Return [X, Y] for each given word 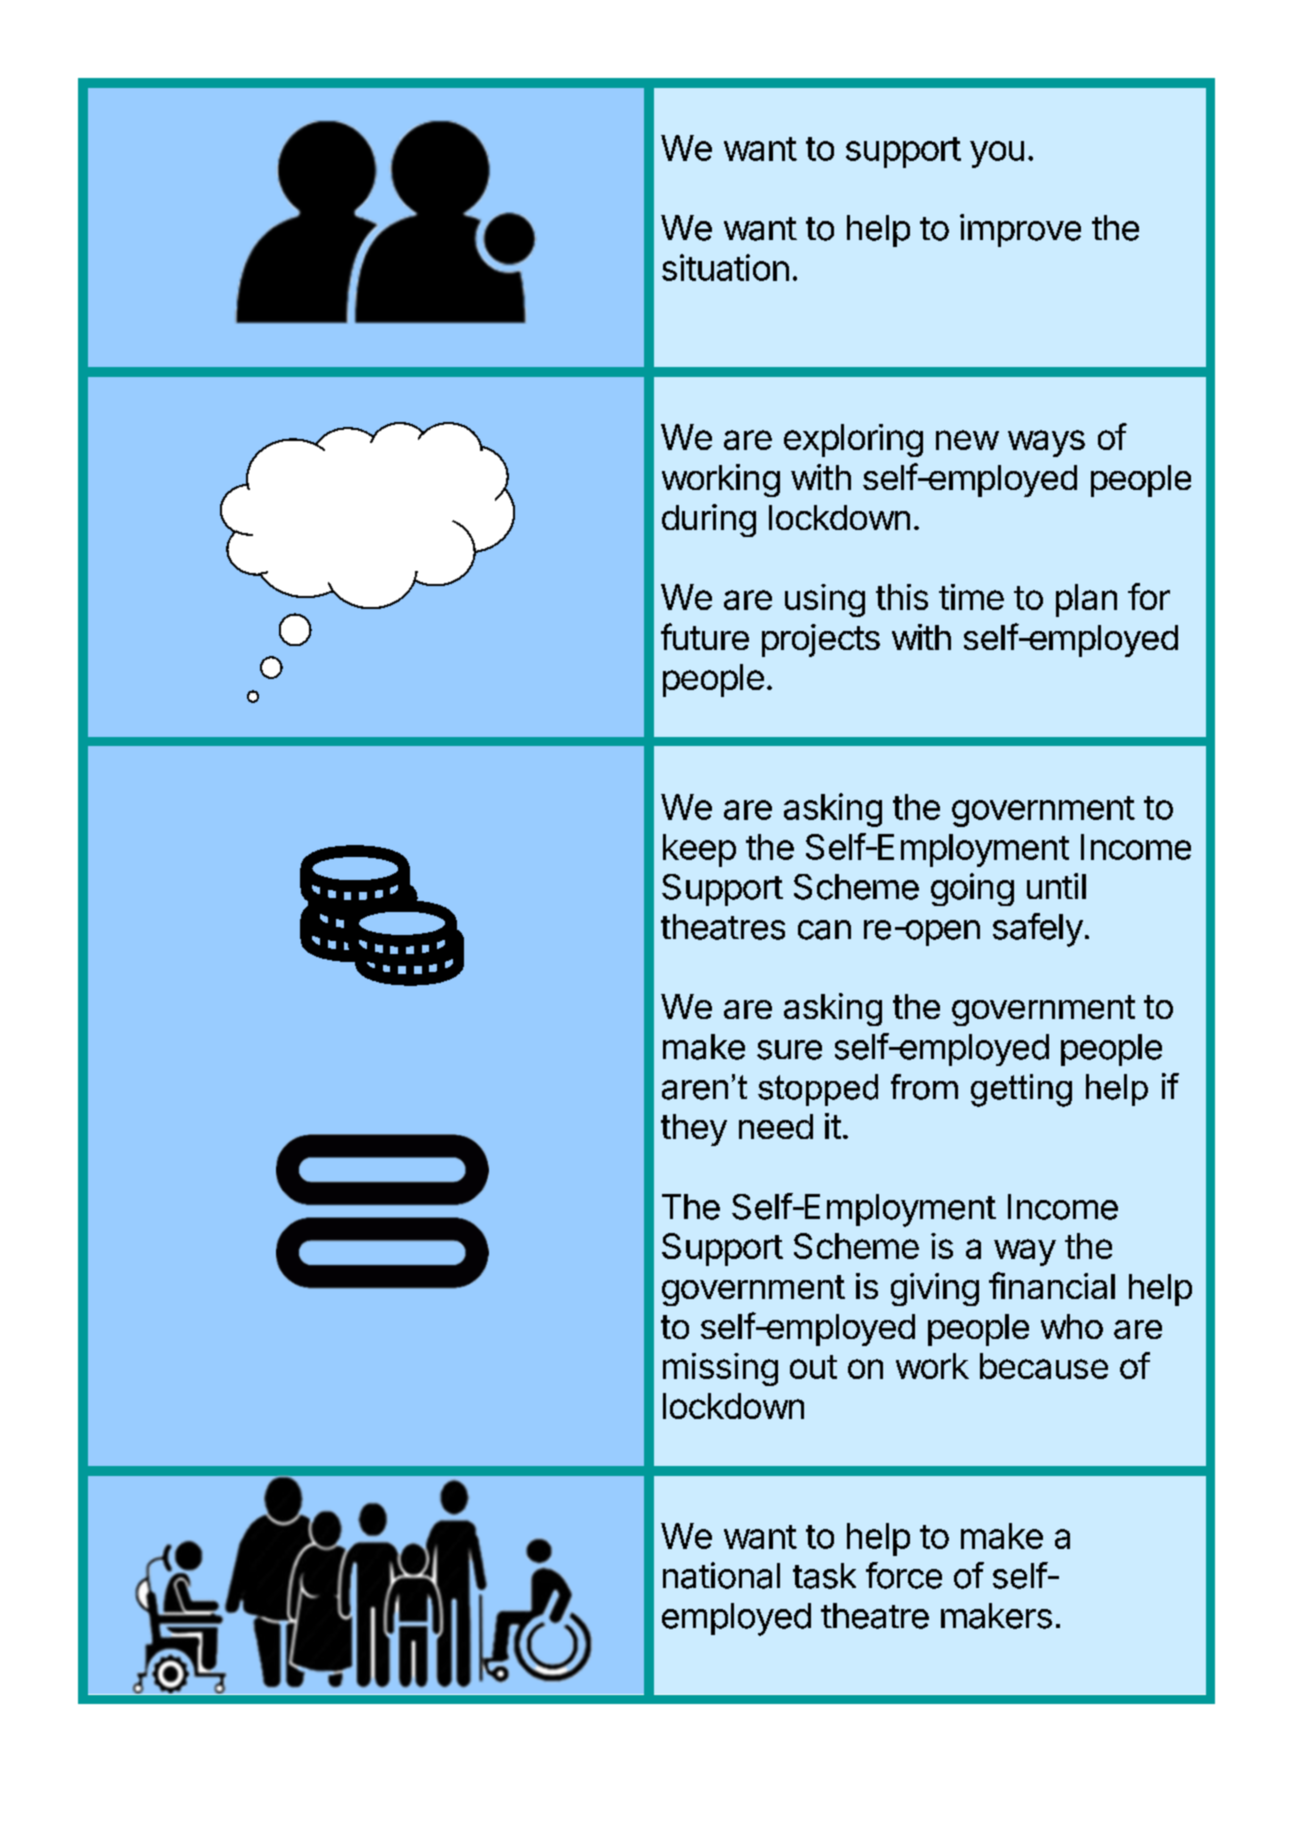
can [824, 930]
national [721, 1575]
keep [699, 850]
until [1056, 886]
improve [1020, 230]
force [904, 1575]
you [997, 154]
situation [725, 267]
